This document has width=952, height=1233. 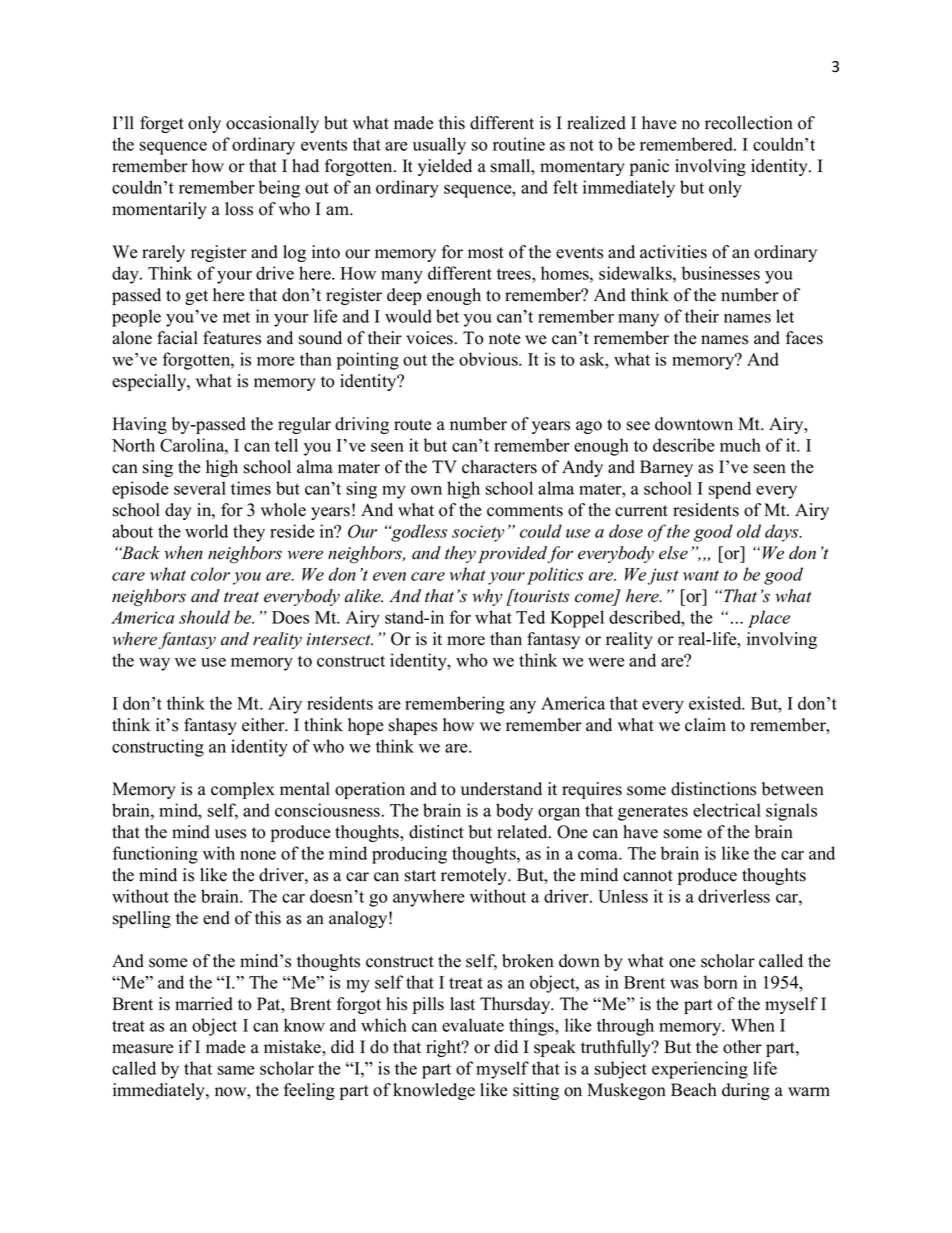 What do you see at coordinates (727, 810) in the document?
I see `electrical` at bounding box center [727, 810].
